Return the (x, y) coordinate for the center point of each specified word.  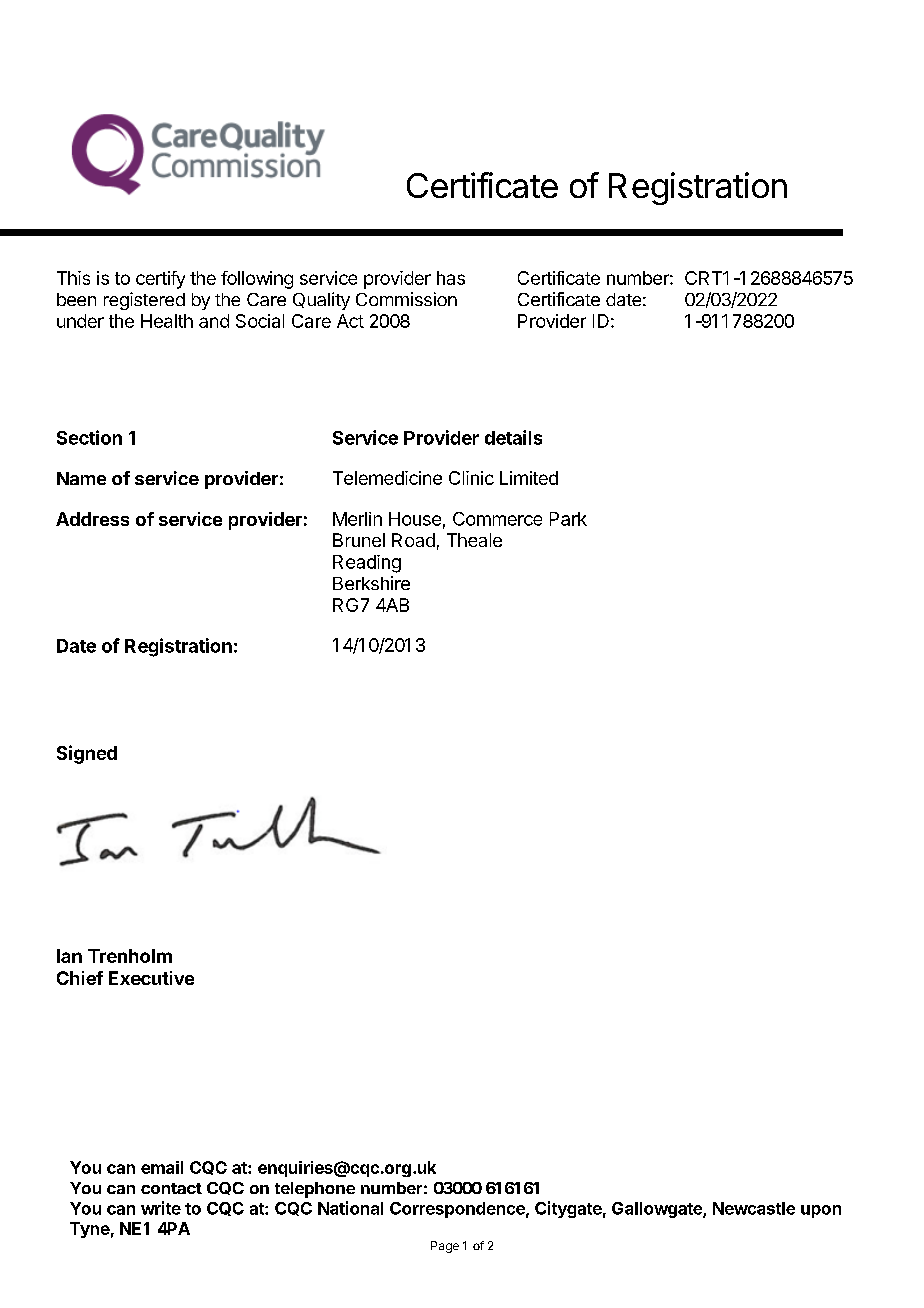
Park (568, 519)
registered (144, 301)
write (161, 1208)
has (451, 278)
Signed (87, 754)
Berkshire (371, 583)
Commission (406, 299)
